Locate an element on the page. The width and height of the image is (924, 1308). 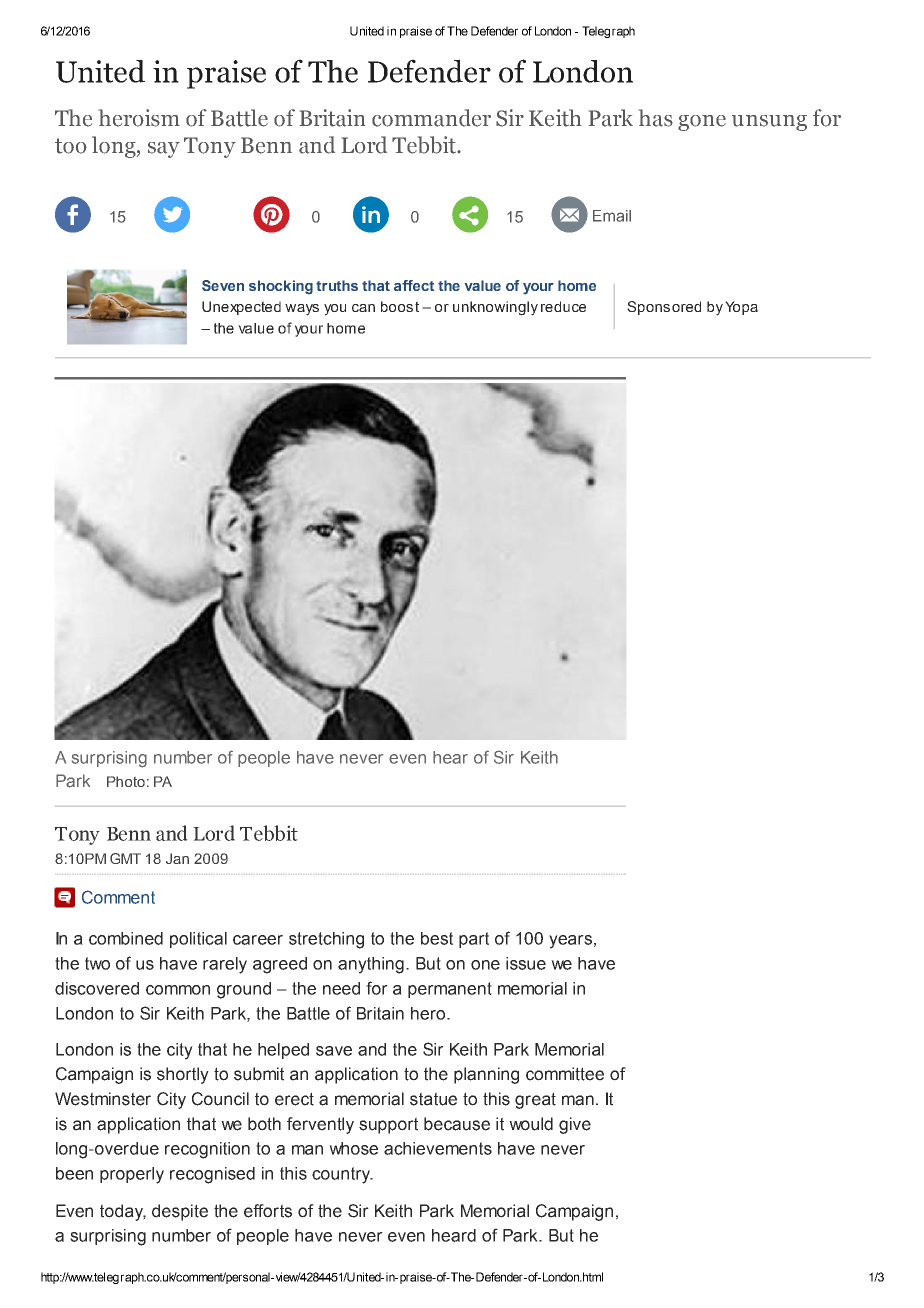
Sponsored is located at coordinates (664, 308).
